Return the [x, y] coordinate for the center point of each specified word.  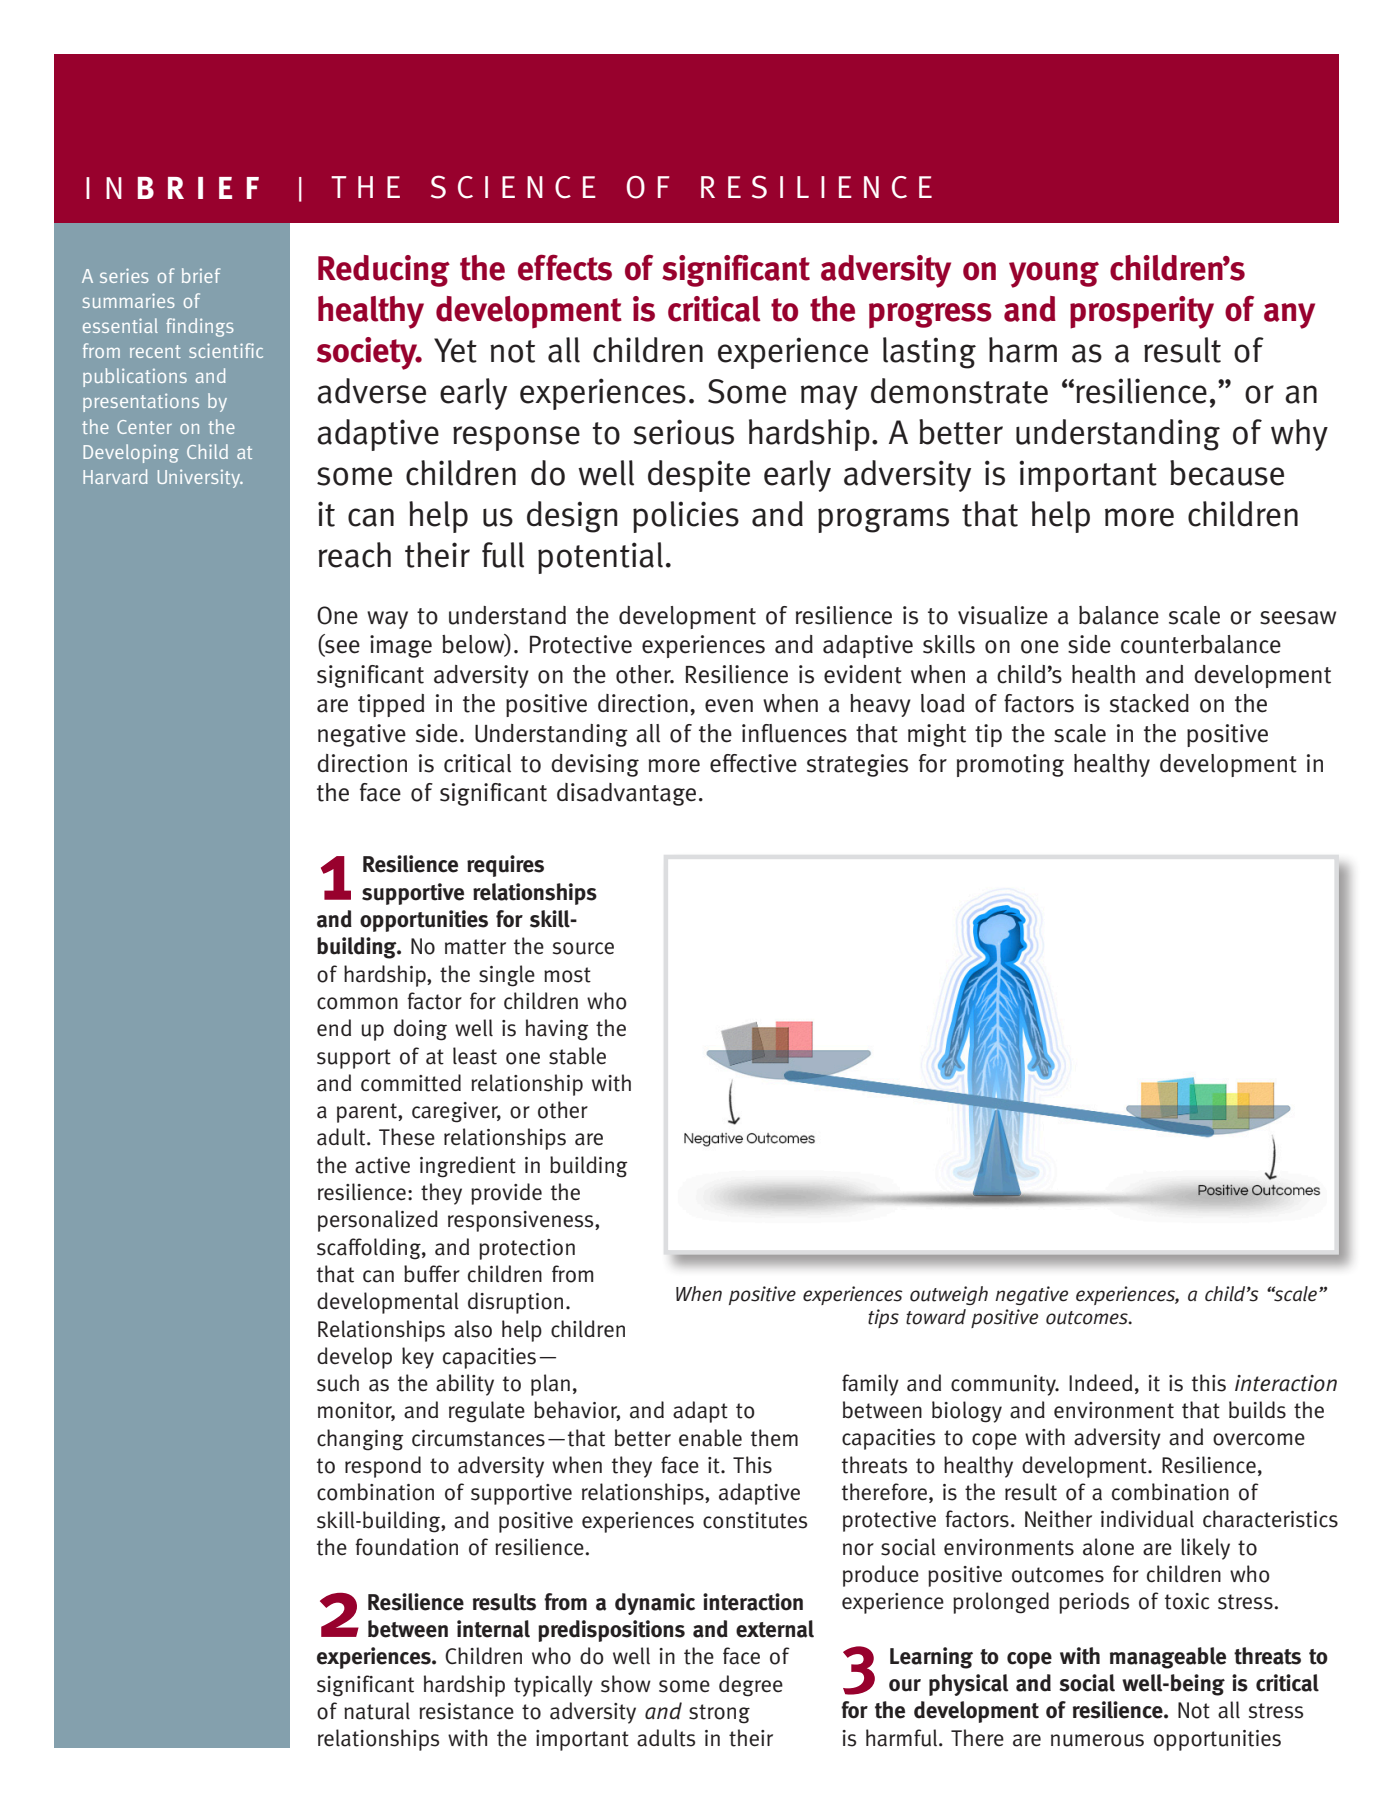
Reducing [384, 271]
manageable [1168, 1658]
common [357, 1003]
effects [565, 267]
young [1054, 275]
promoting [1010, 765]
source [583, 948]
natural [377, 1711]
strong [719, 1714]
